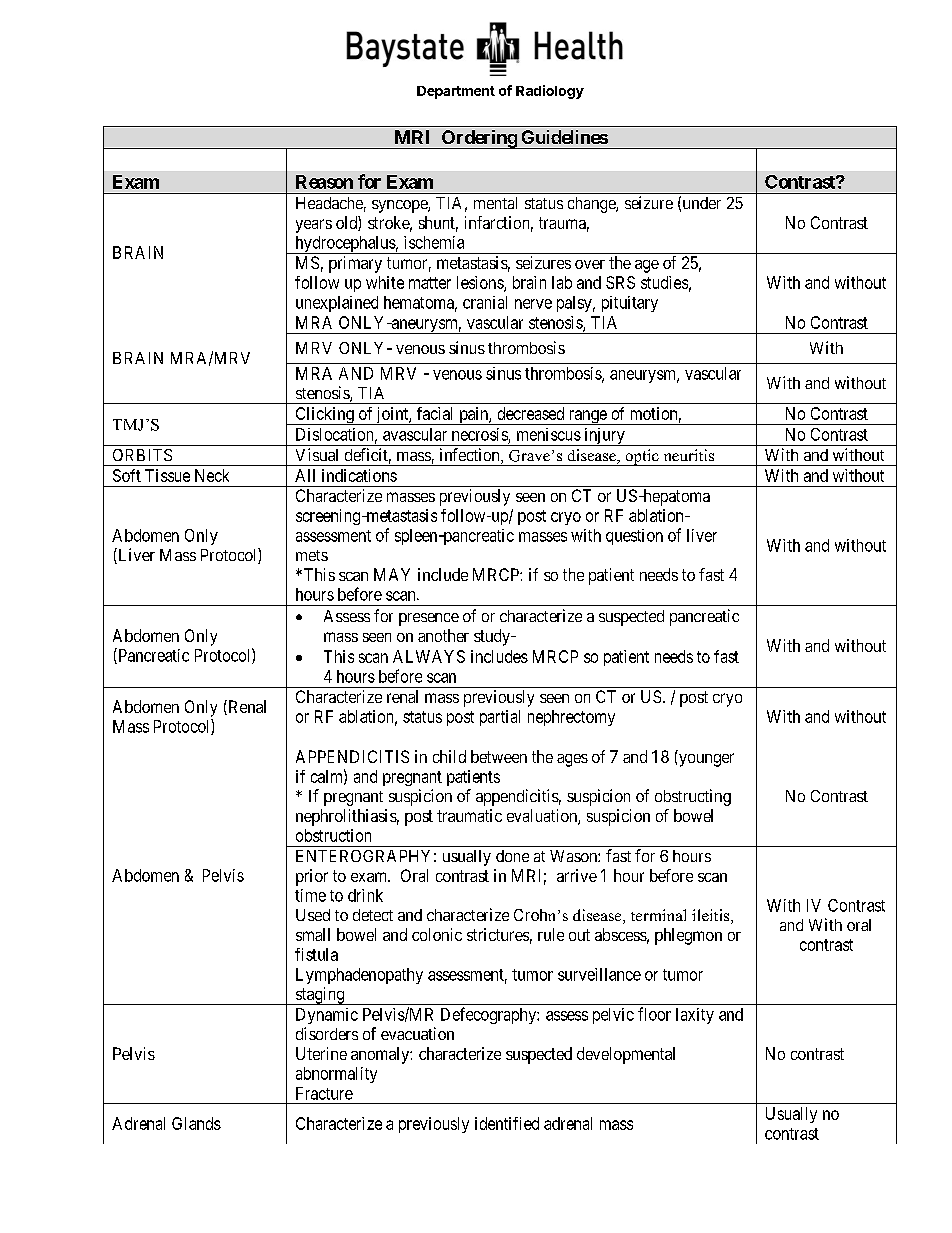 Image resolution: width=952 pixels, height=1233 pixels. What do you see at coordinates (365, 895) in the image?
I see `drink` at bounding box center [365, 895].
